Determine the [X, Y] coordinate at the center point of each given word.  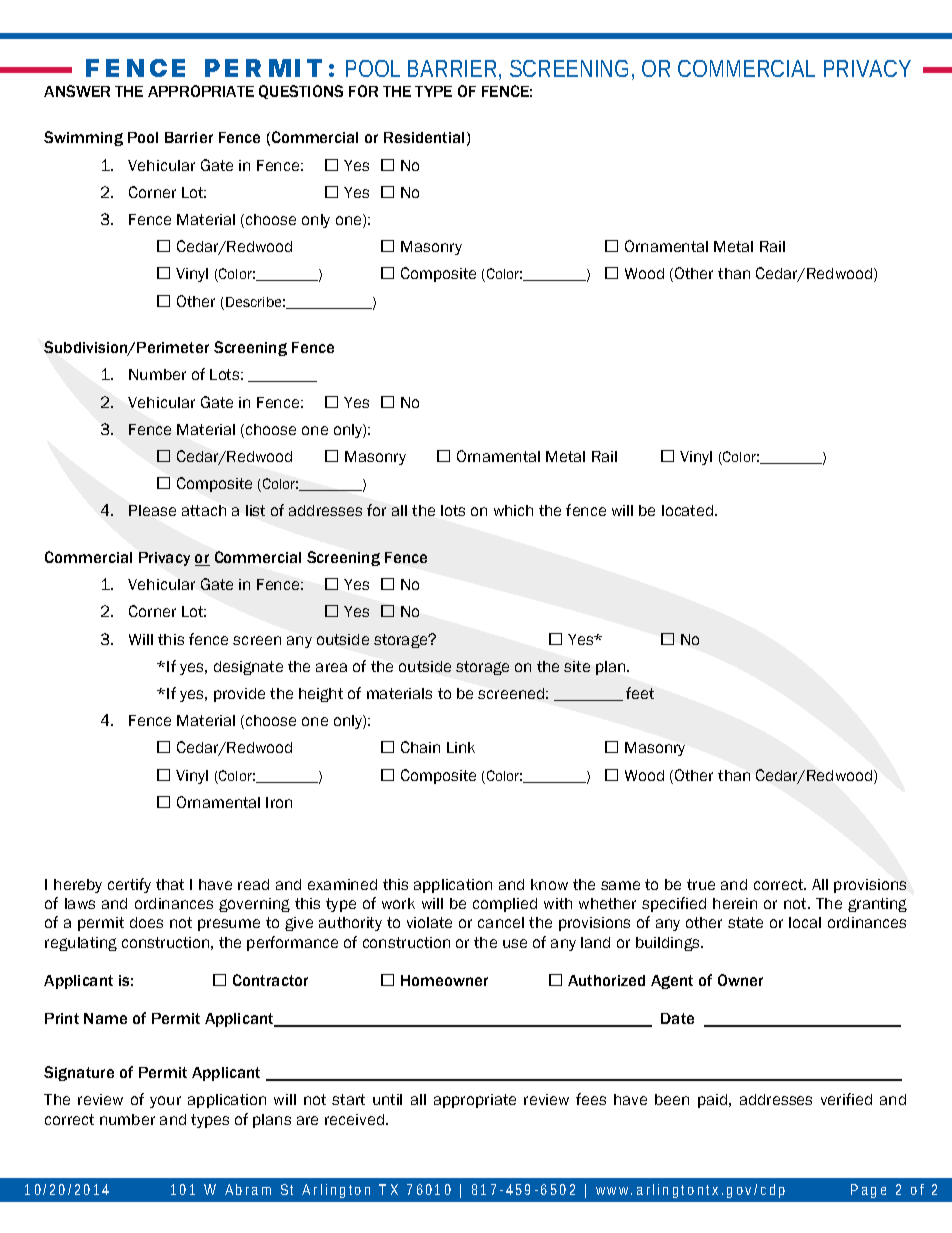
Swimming [83, 138]
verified [846, 1099]
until [387, 1099]
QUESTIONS [301, 92]
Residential [424, 137]
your [165, 1102]
